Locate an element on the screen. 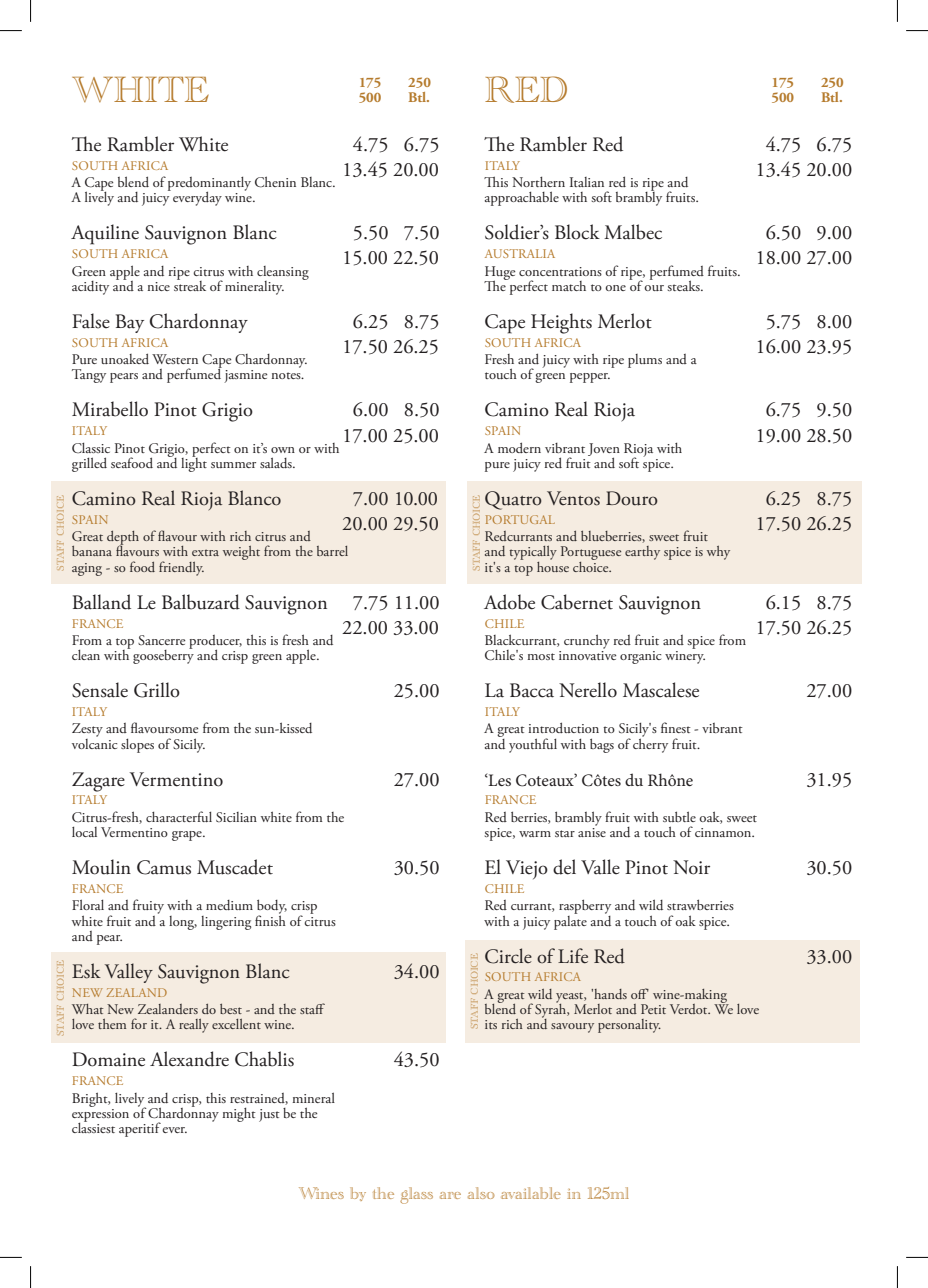 This screenshot has width=928, height=1288. Circle is located at coordinates (508, 956).
